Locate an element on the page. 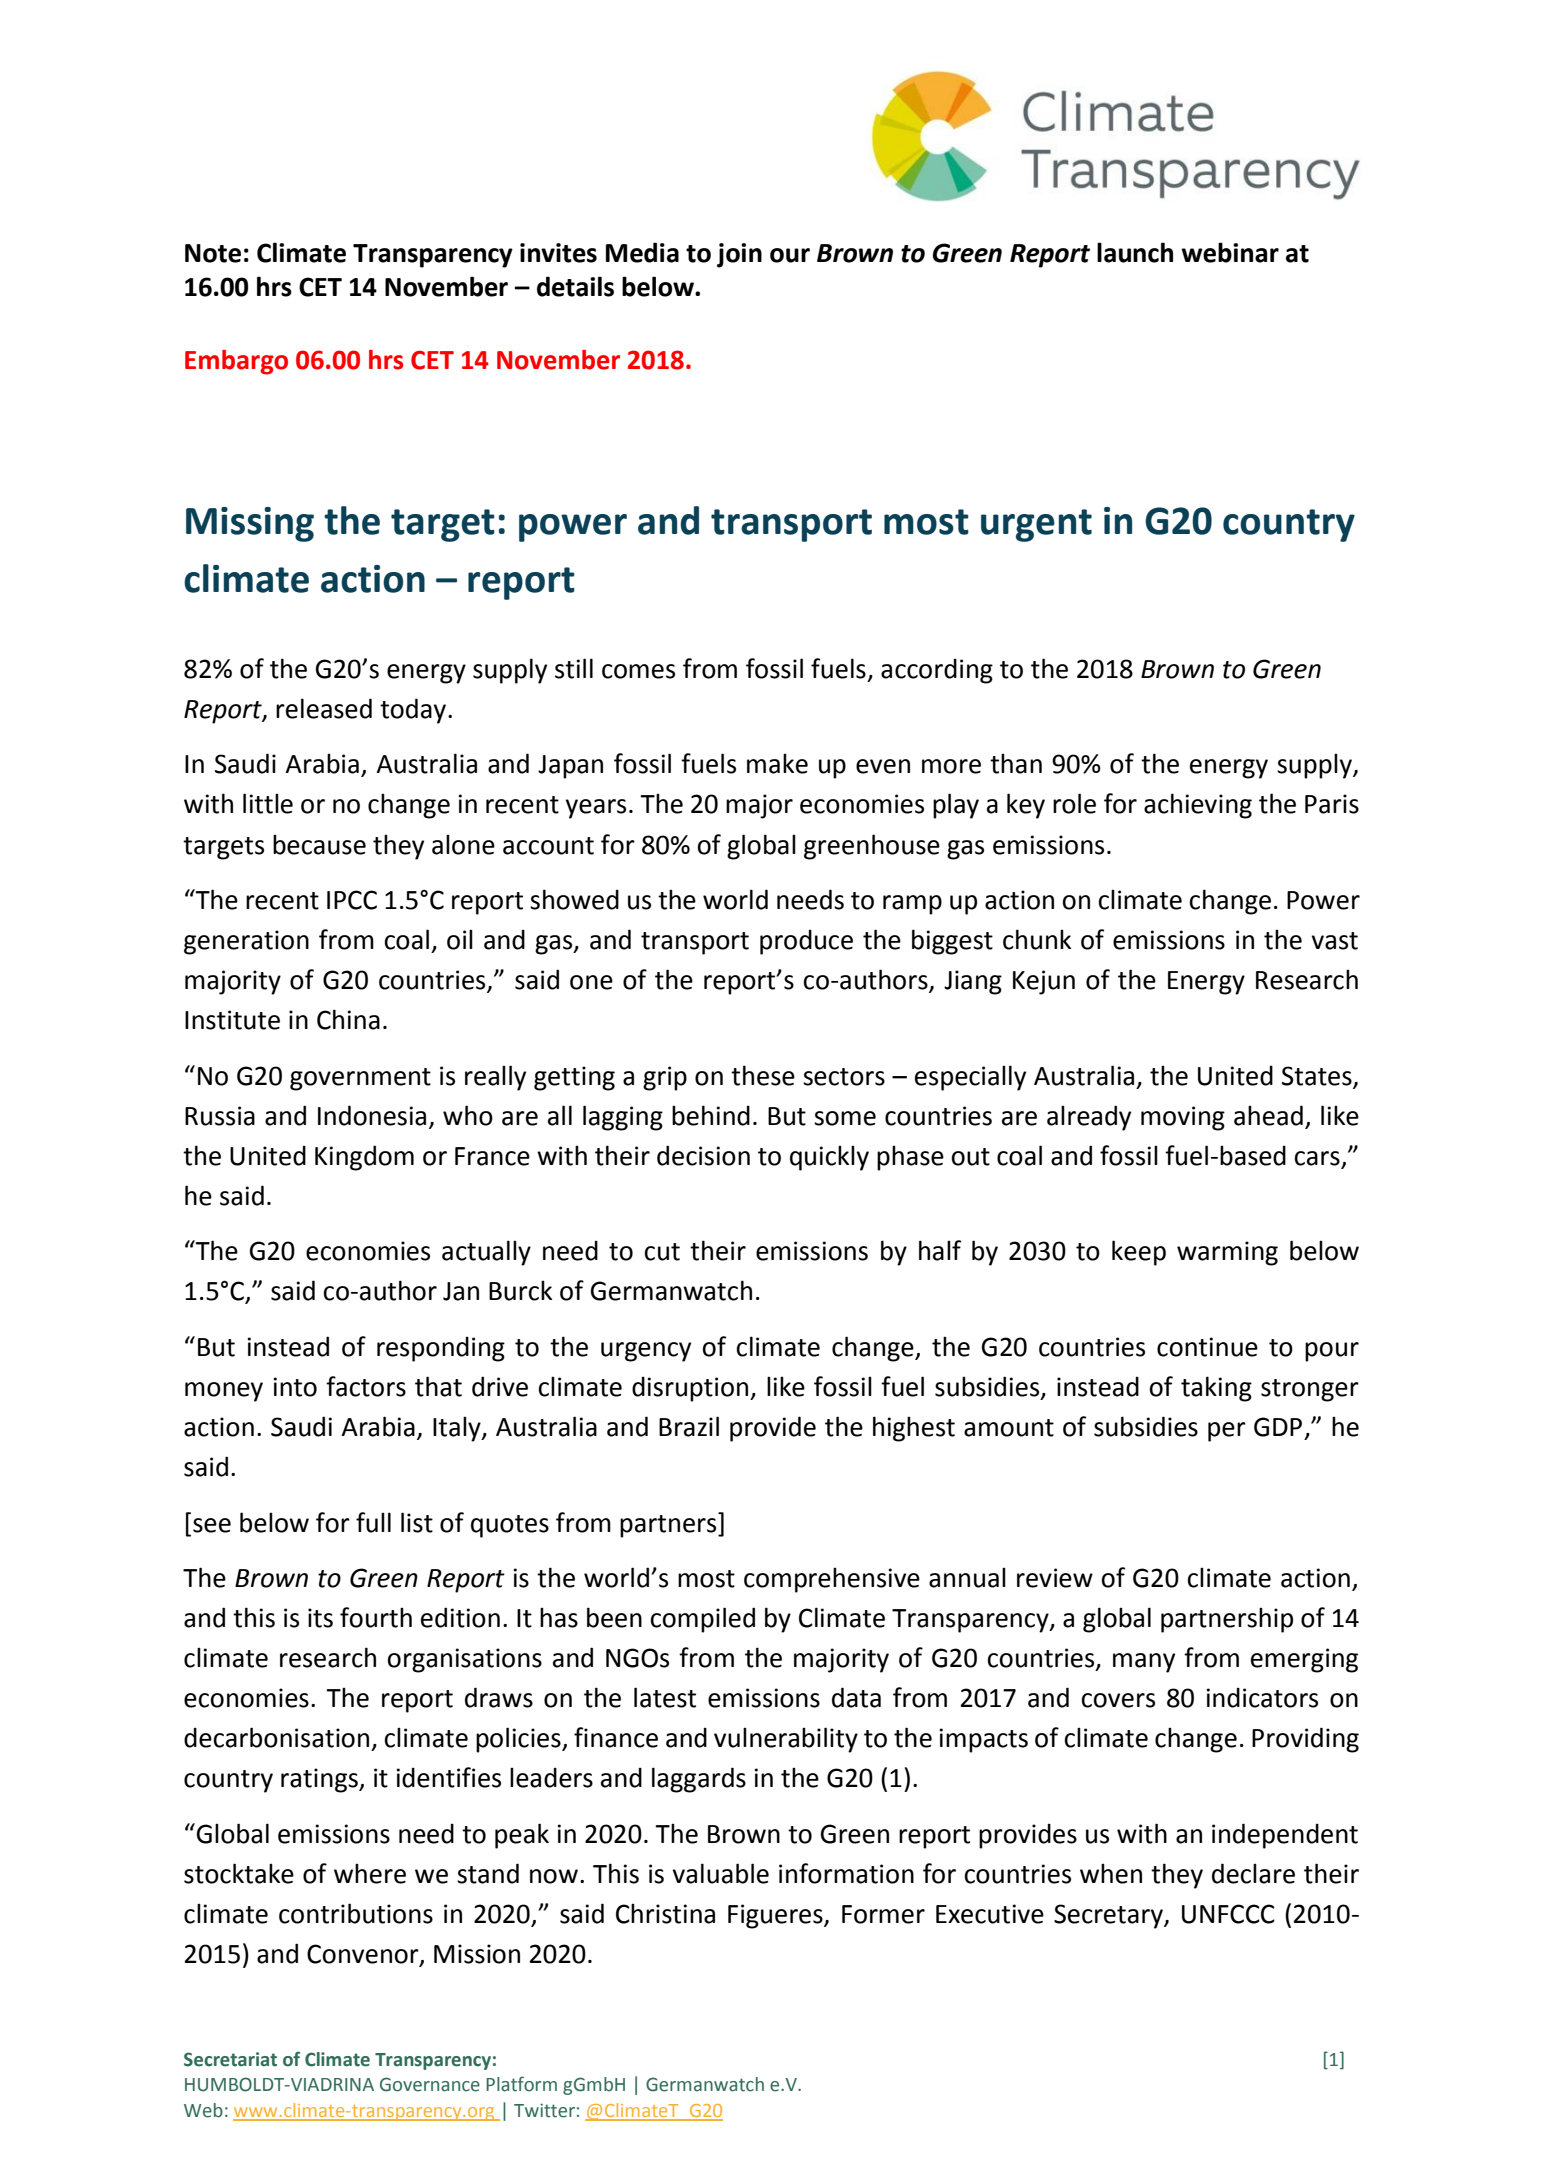  Christina is located at coordinates (665, 1913).
